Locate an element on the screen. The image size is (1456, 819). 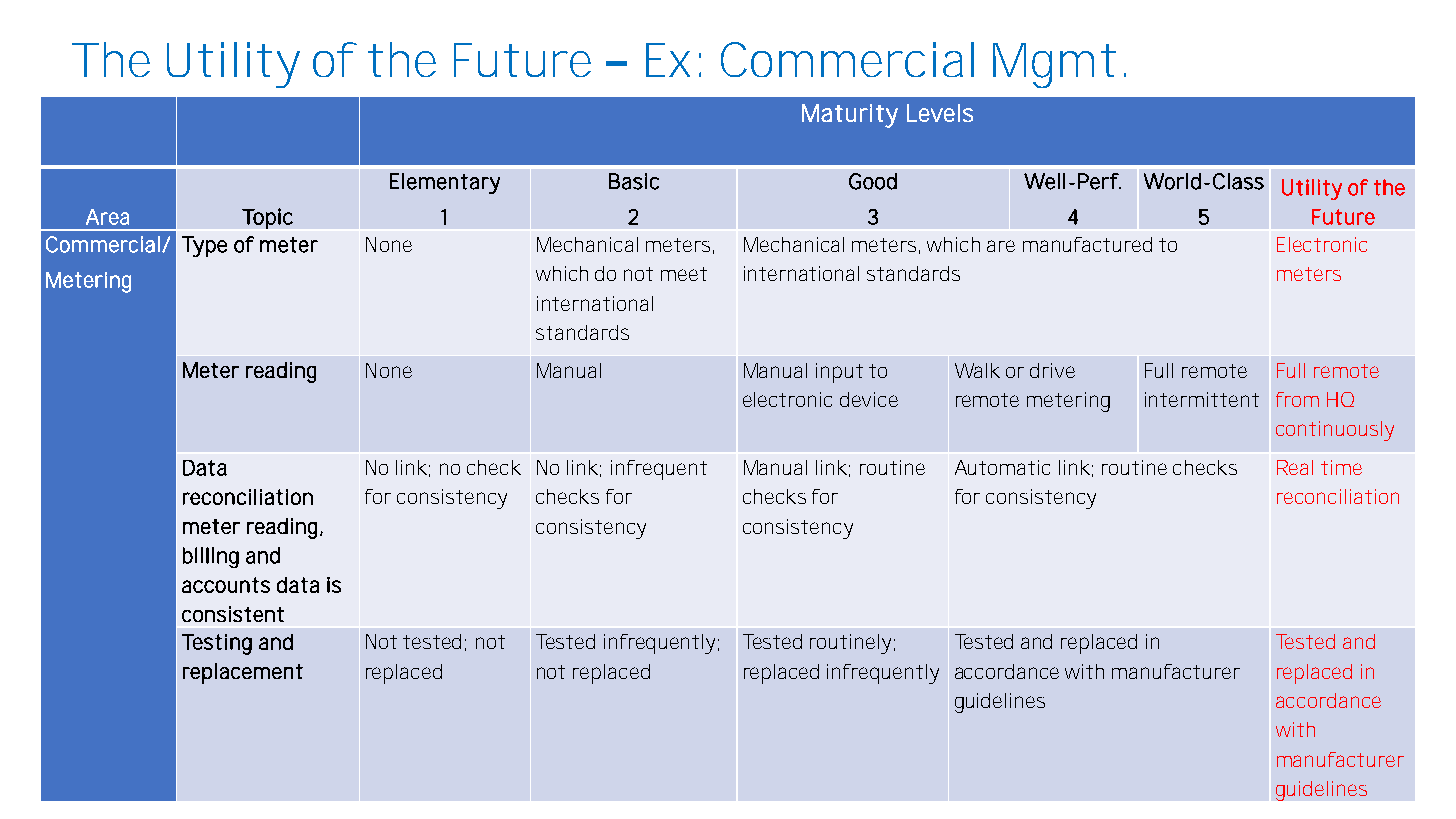
Testing is located at coordinates (217, 644).
